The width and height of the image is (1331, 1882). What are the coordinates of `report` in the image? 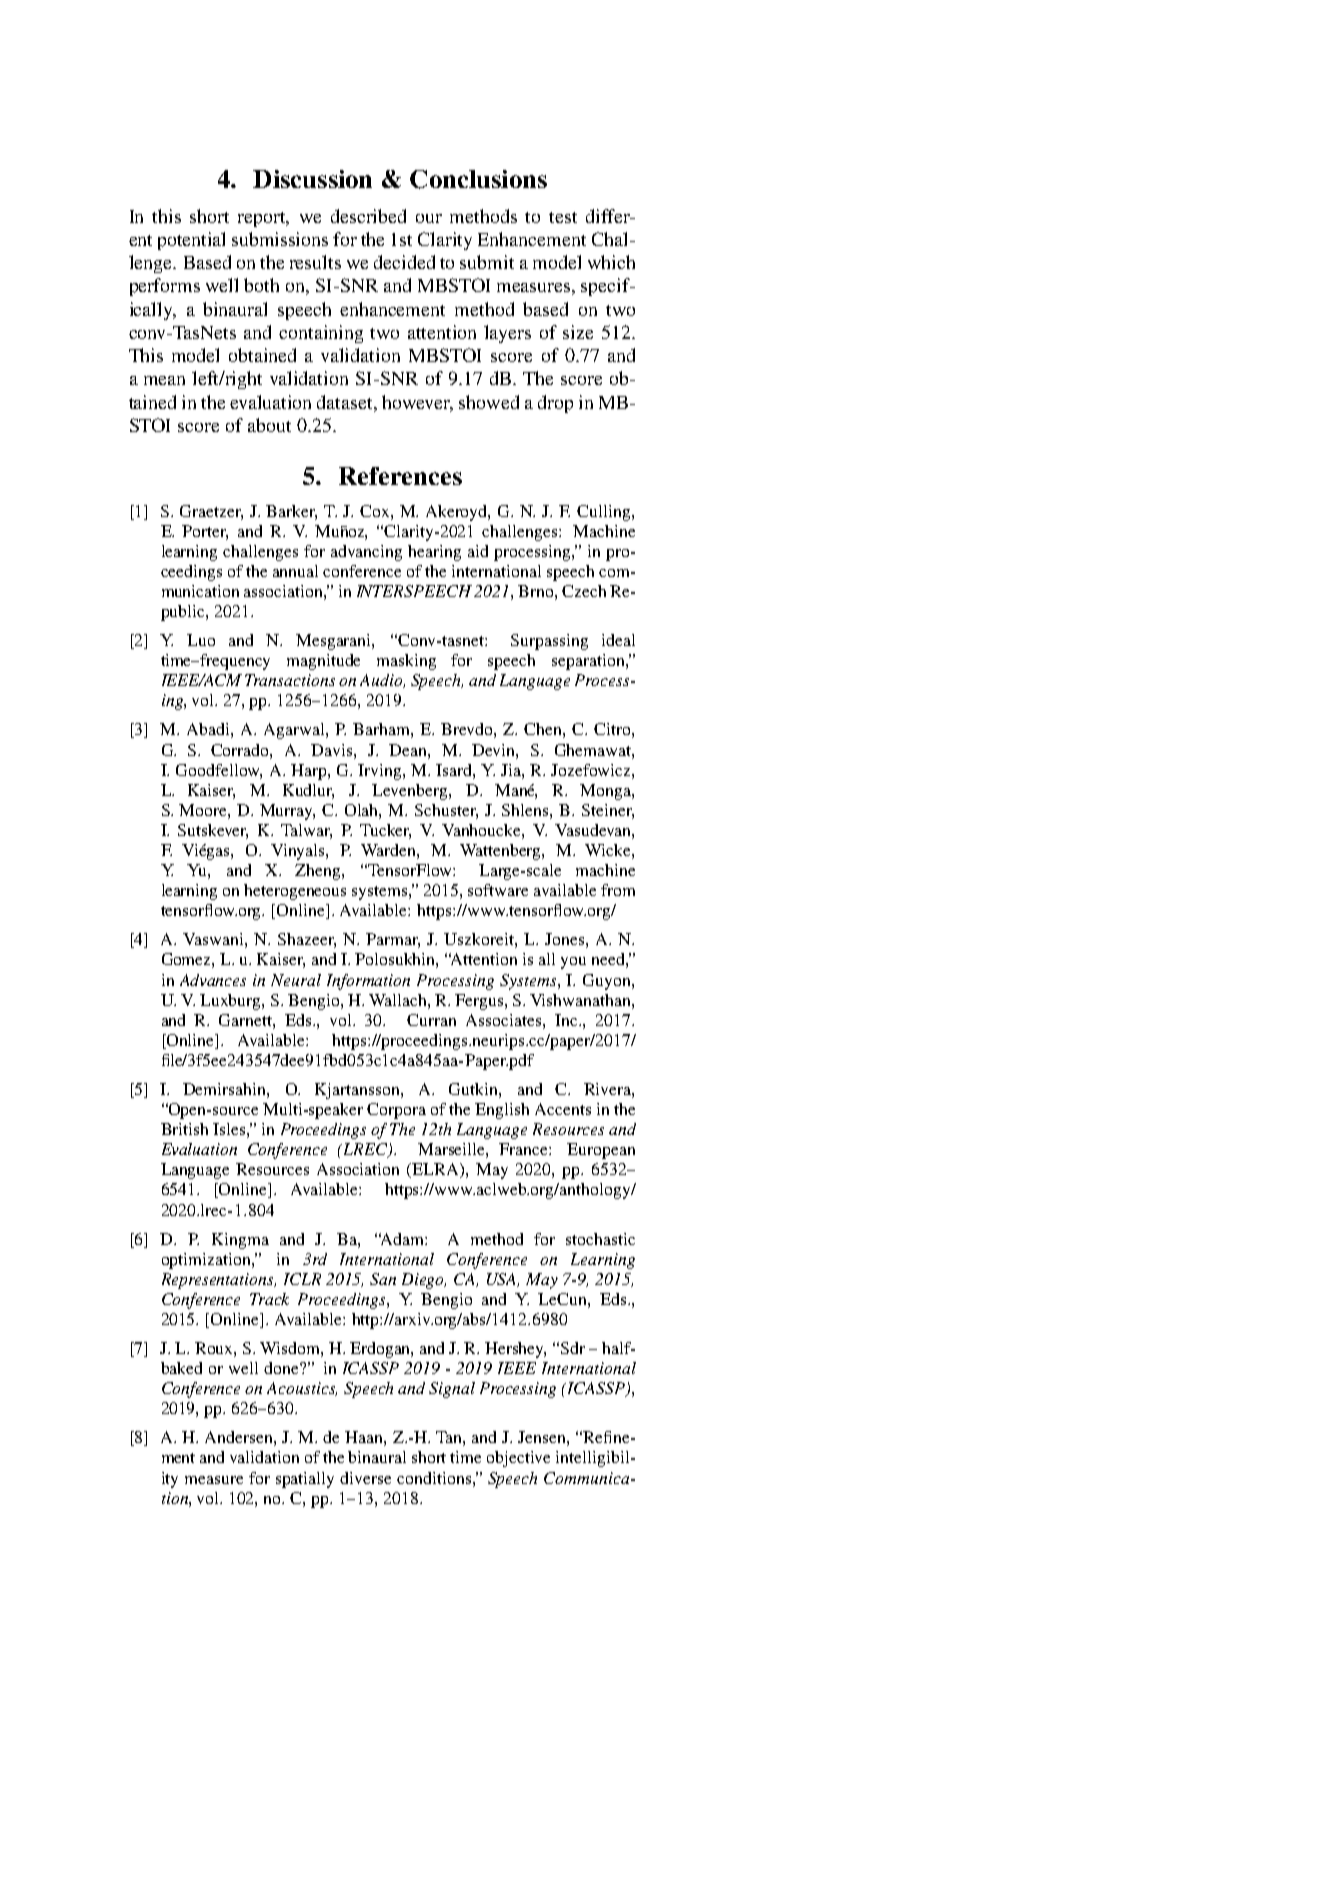 It's located at (263, 219).
